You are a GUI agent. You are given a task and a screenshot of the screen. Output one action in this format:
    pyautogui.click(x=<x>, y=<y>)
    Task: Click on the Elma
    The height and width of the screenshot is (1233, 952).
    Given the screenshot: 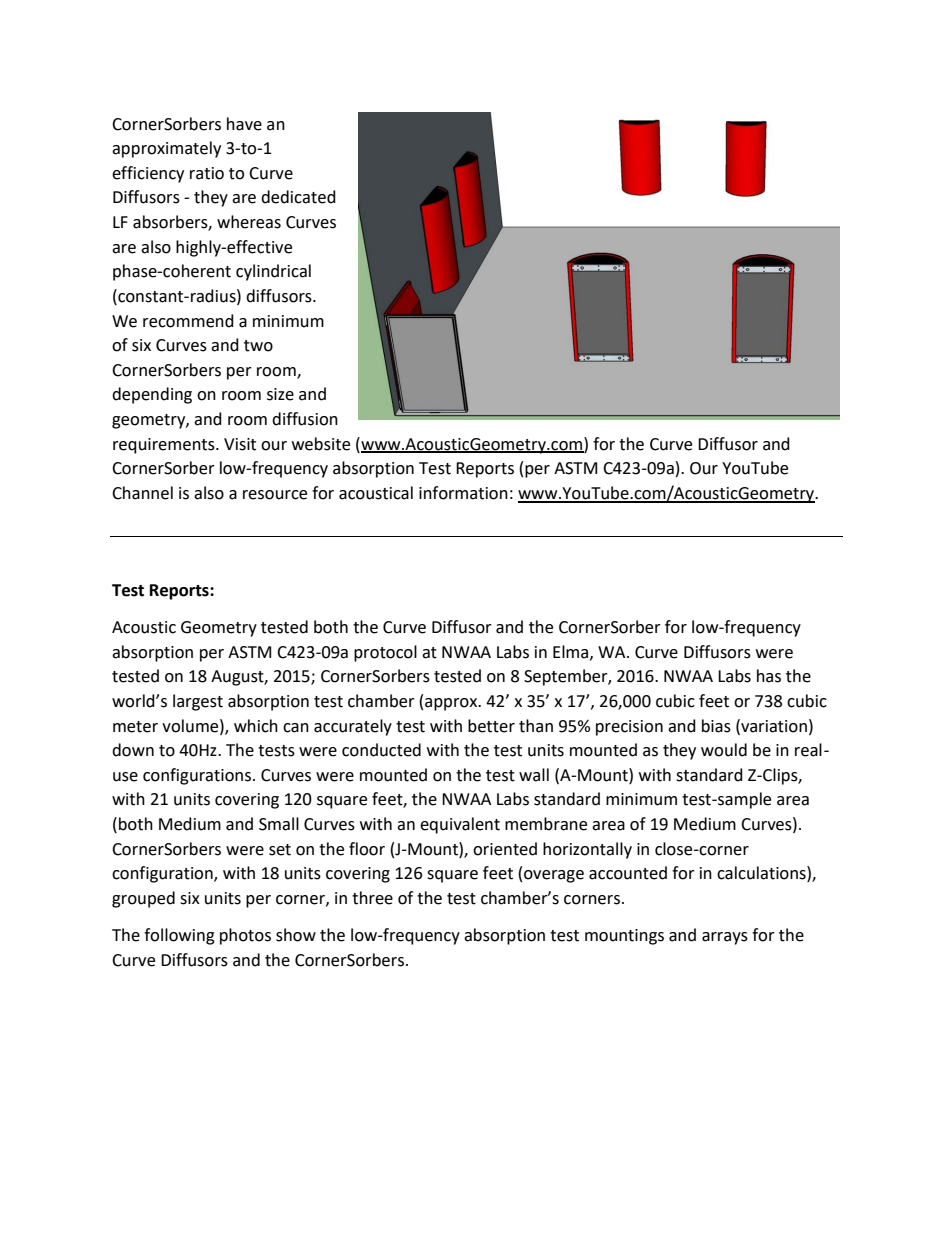 What is the action you would take?
    pyautogui.click(x=570, y=652)
